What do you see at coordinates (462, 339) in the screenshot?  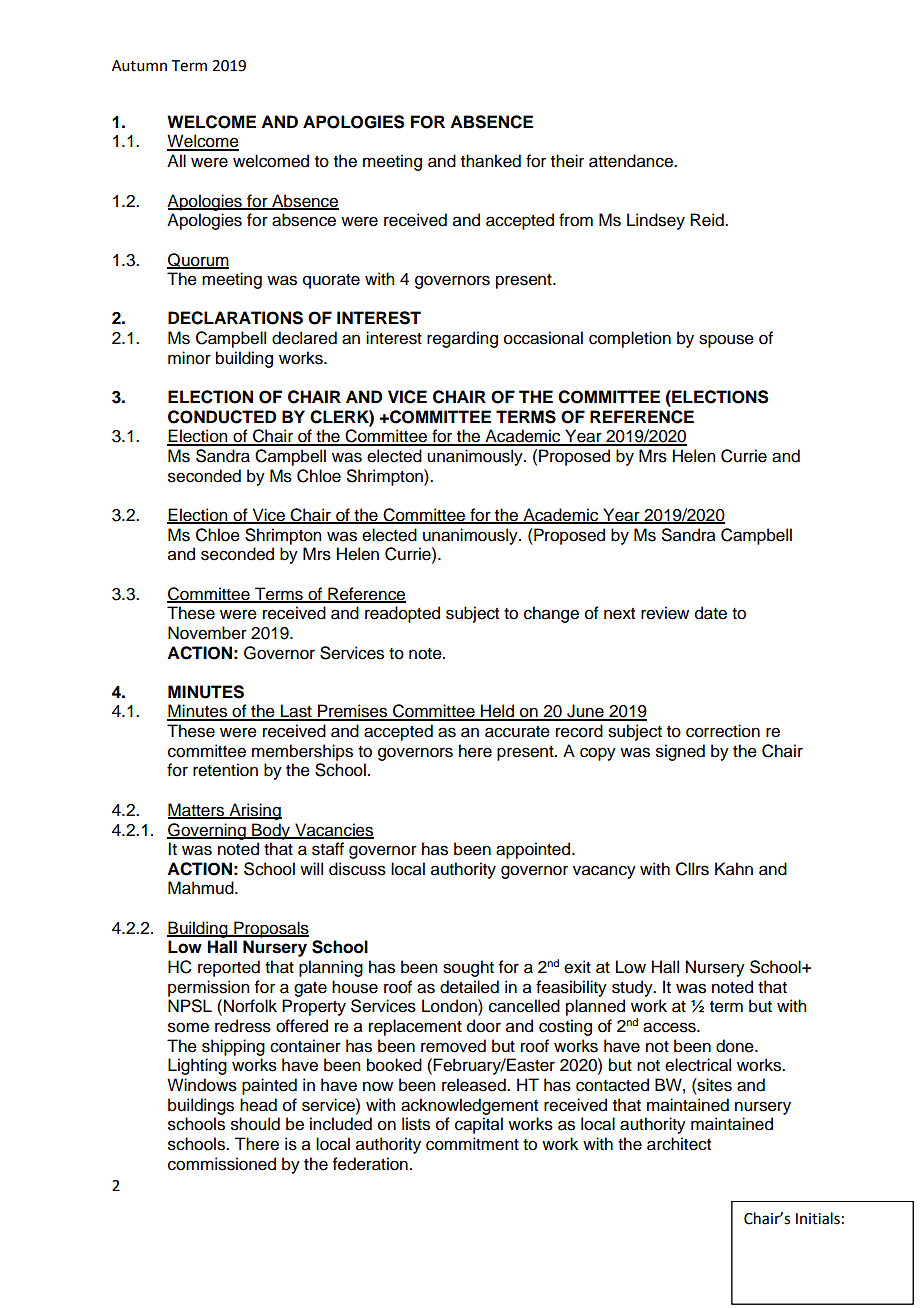 I see `regarding` at bounding box center [462, 339].
